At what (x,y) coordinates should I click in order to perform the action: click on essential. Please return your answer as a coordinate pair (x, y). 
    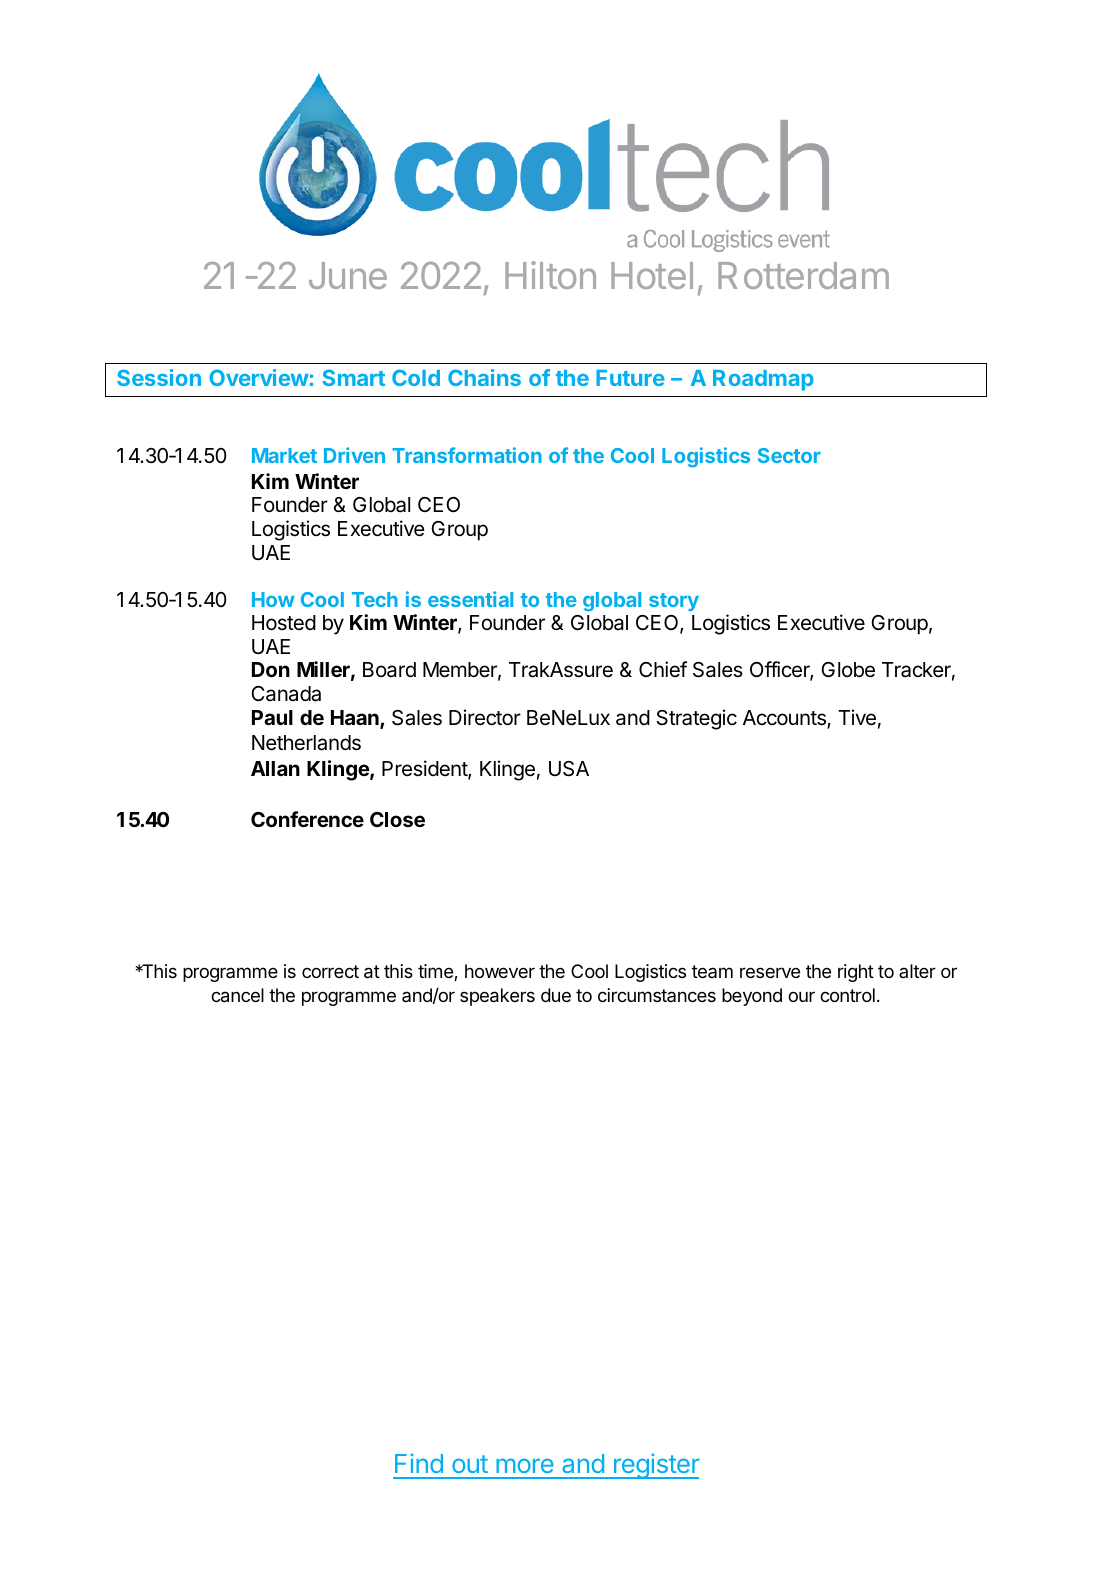
    Looking at the image, I should click on (470, 599).
